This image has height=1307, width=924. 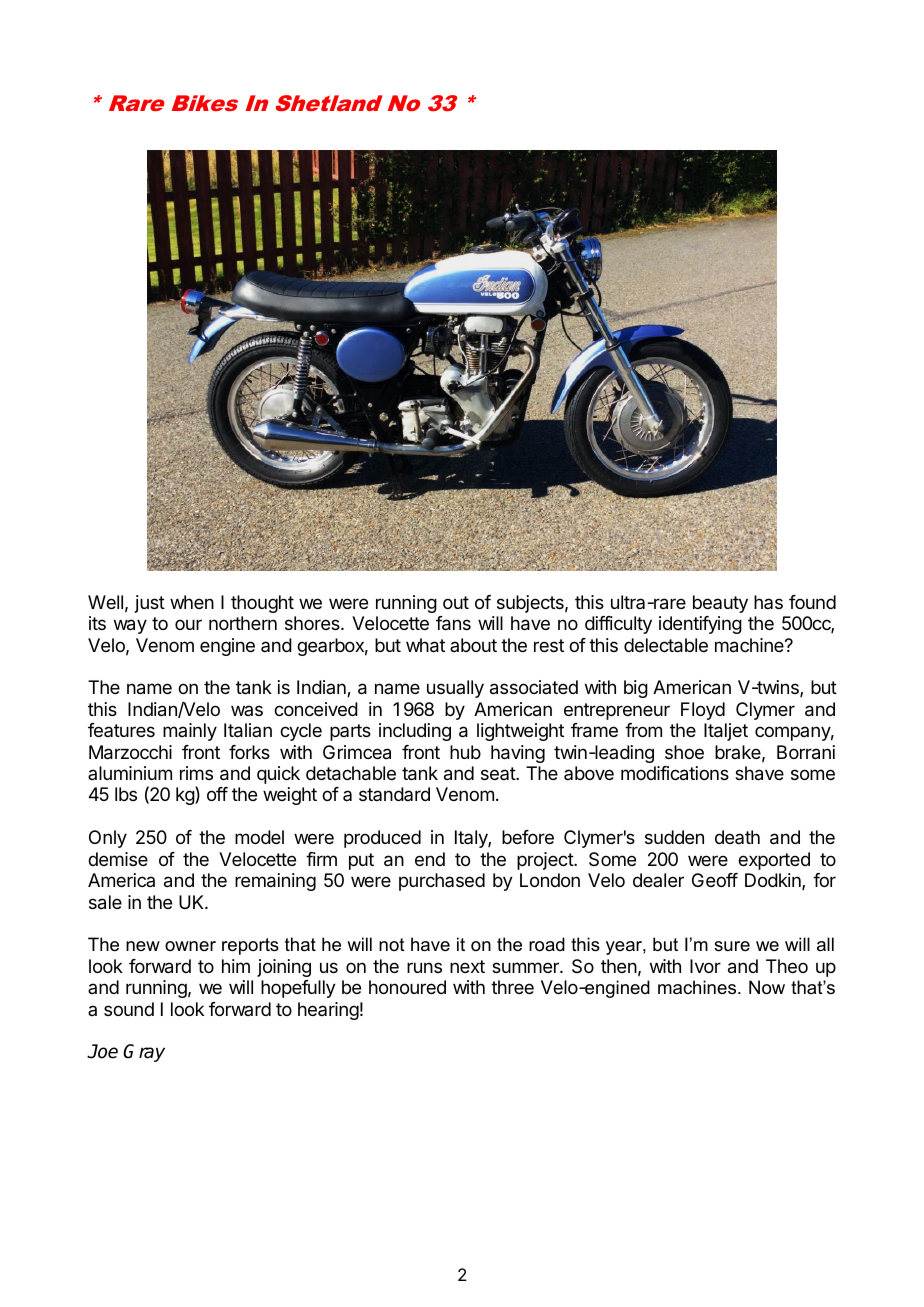 What do you see at coordinates (196, 773) in the image?
I see `rims` at bounding box center [196, 773].
